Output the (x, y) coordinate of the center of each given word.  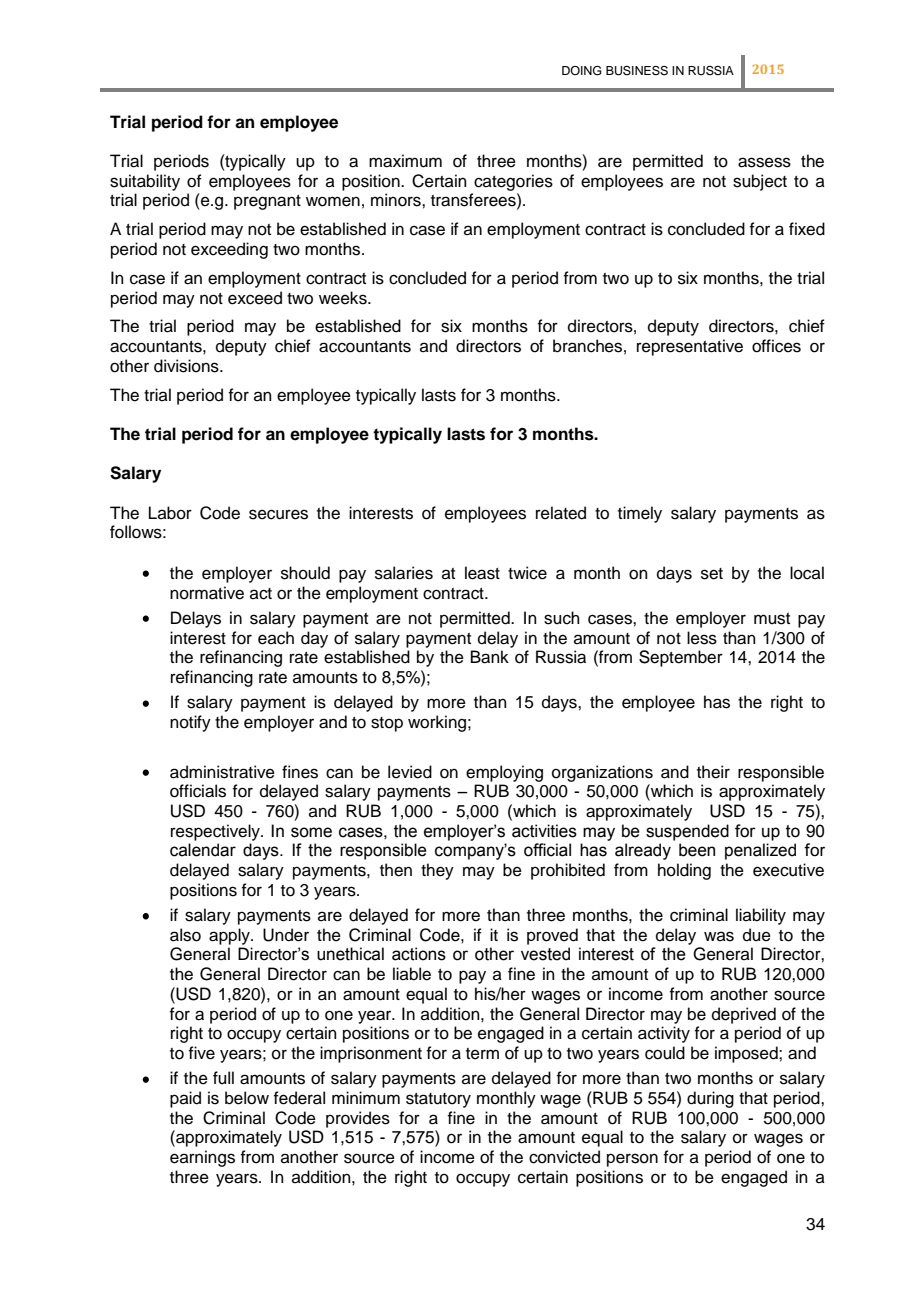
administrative (222, 772)
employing (504, 773)
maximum (405, 161)
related (561, 513)
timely (640, 514)
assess (764, 162)
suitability (145, 182)
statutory (438, 1100)
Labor (170, 513)
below (247, 1098)
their (713, 772)
